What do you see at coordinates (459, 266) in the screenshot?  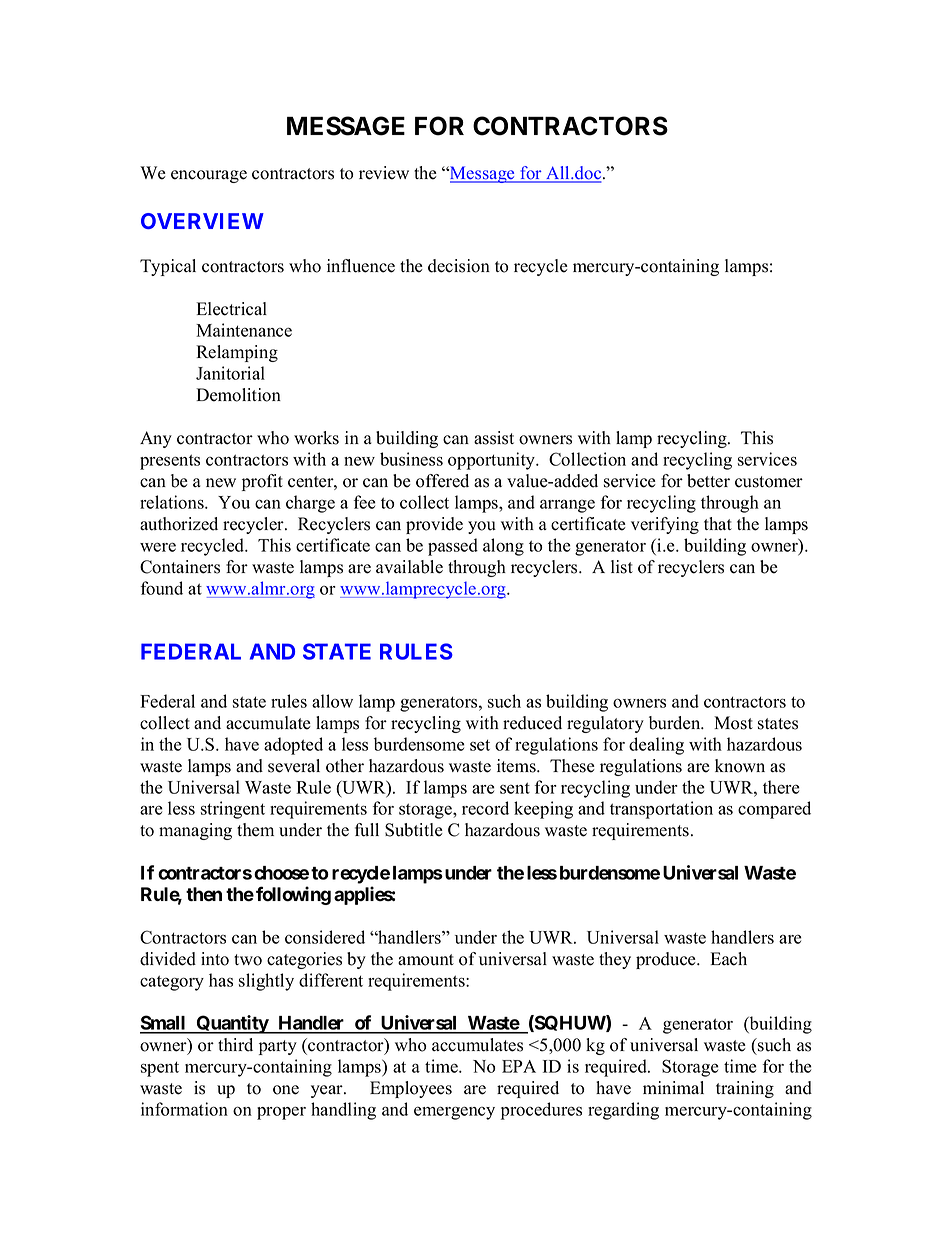 I see `decision` at bounding box center [459, 266].
